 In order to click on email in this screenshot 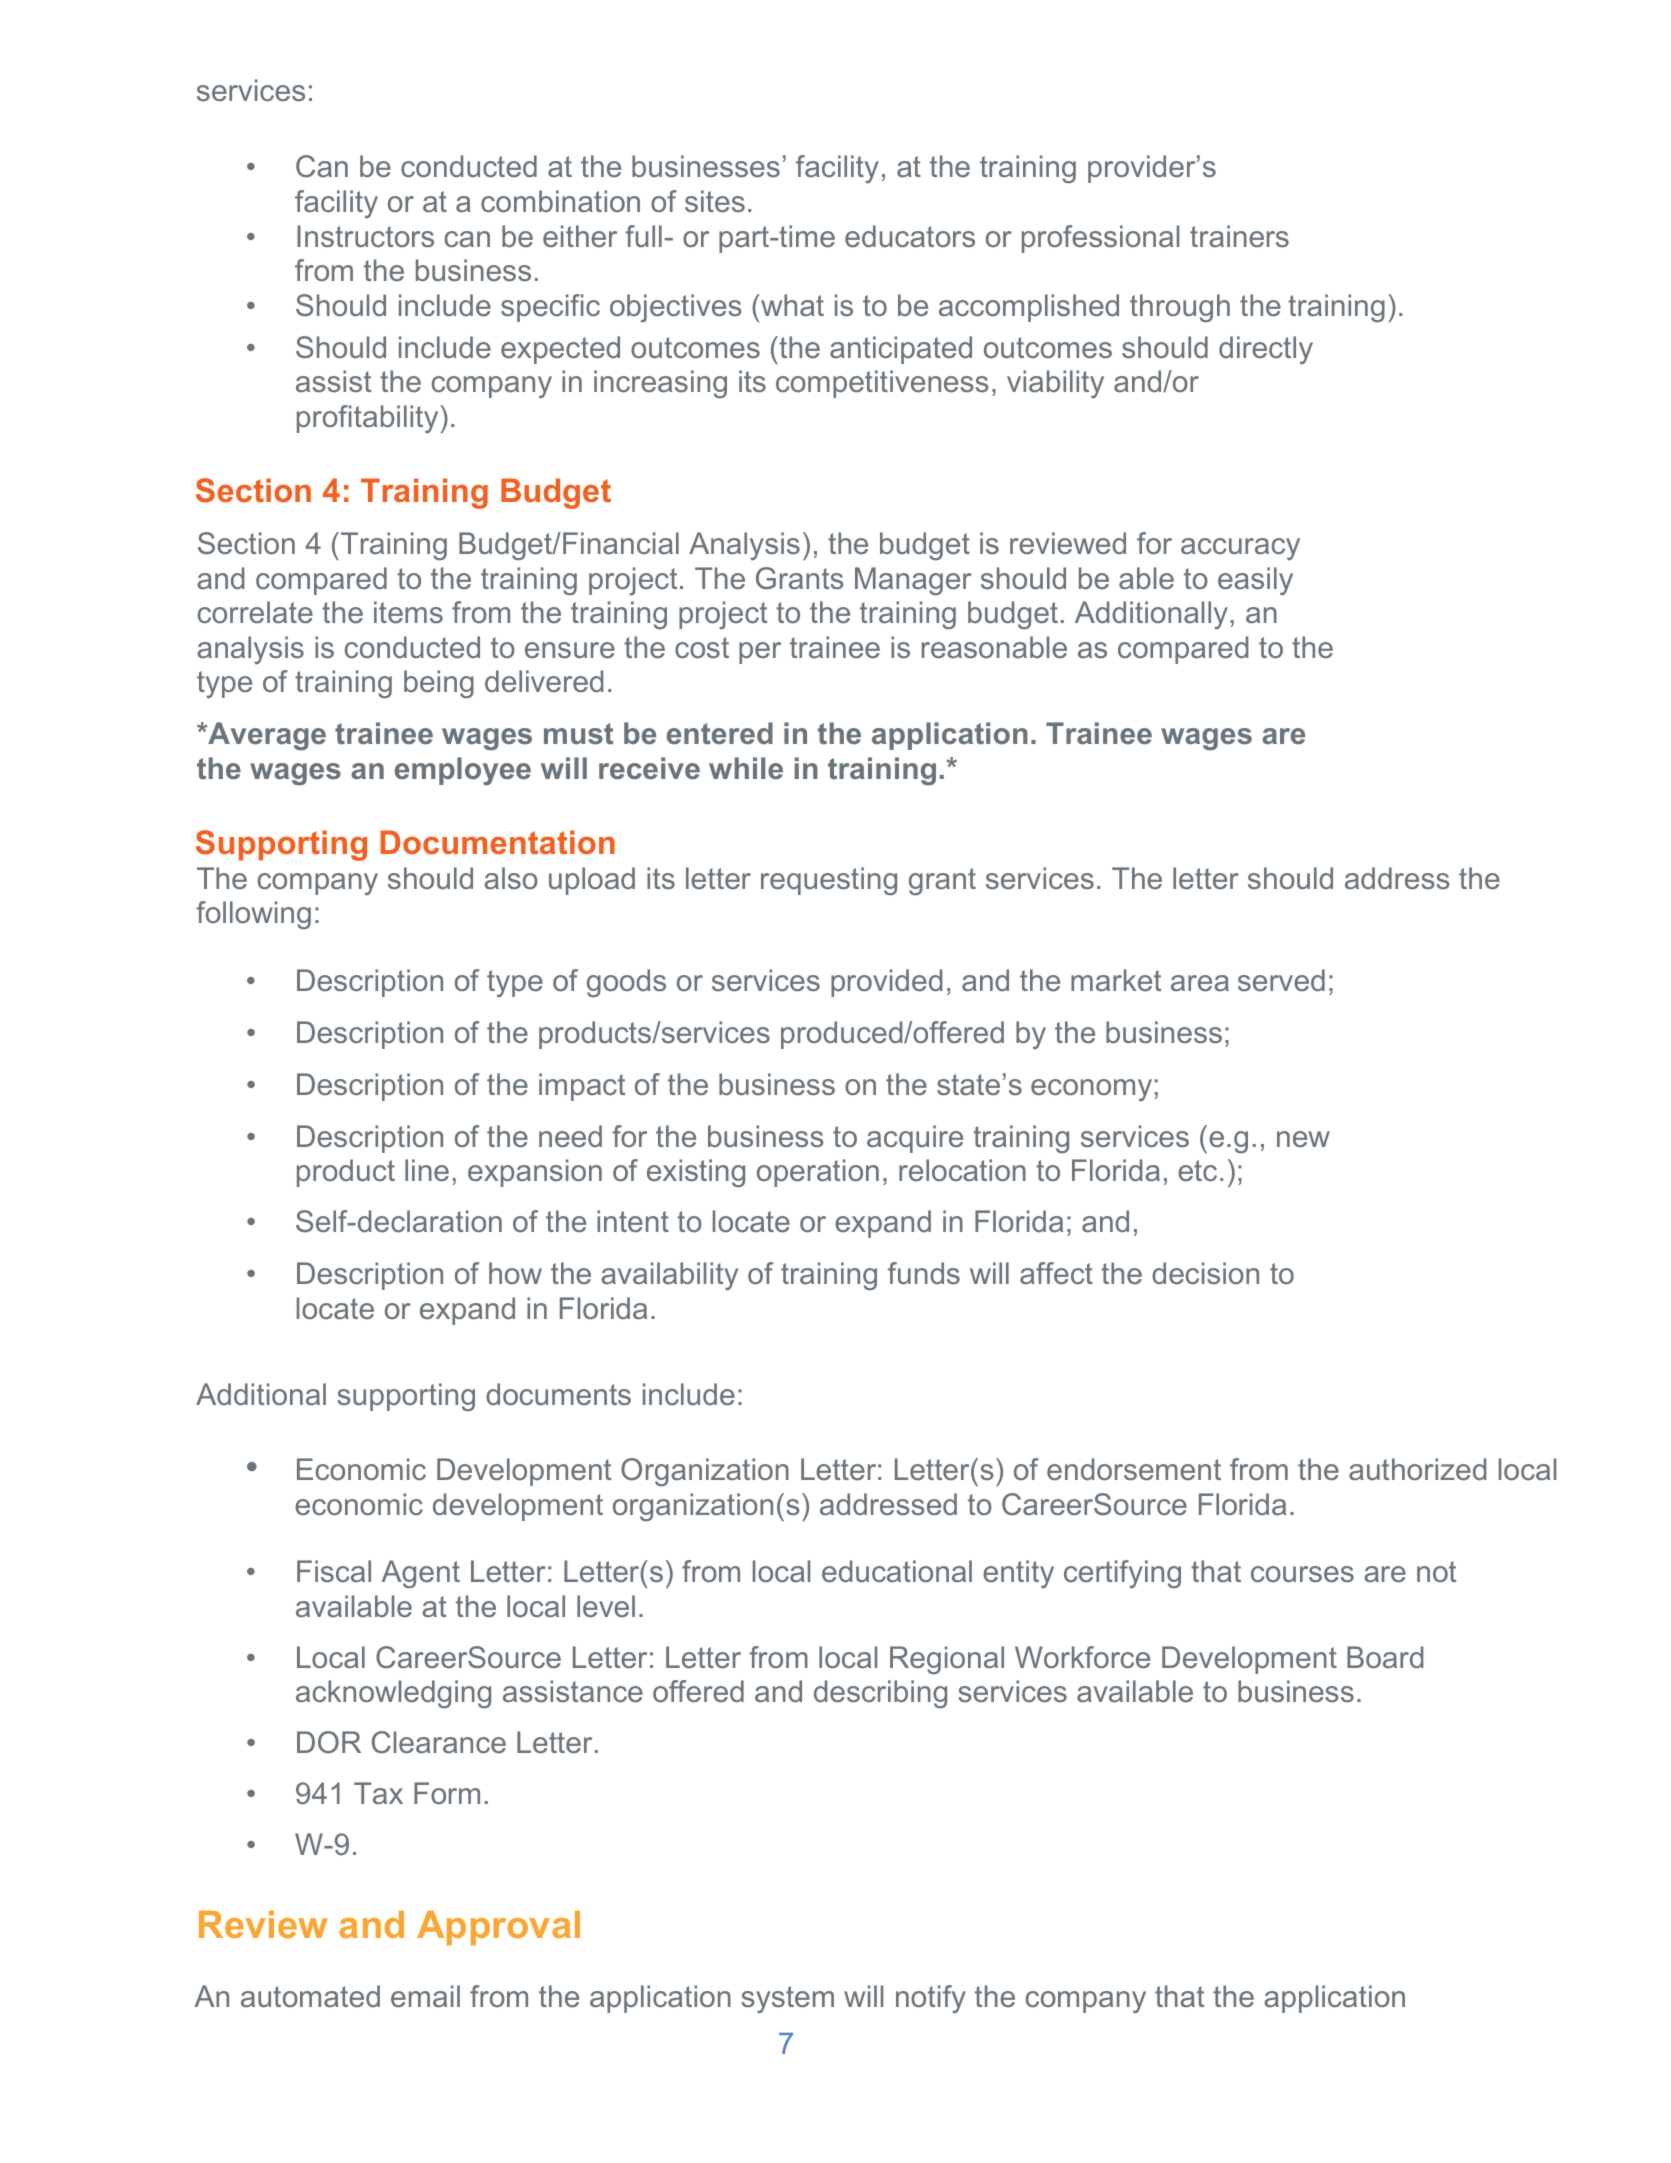, I will do `click(425, 1996)`.
